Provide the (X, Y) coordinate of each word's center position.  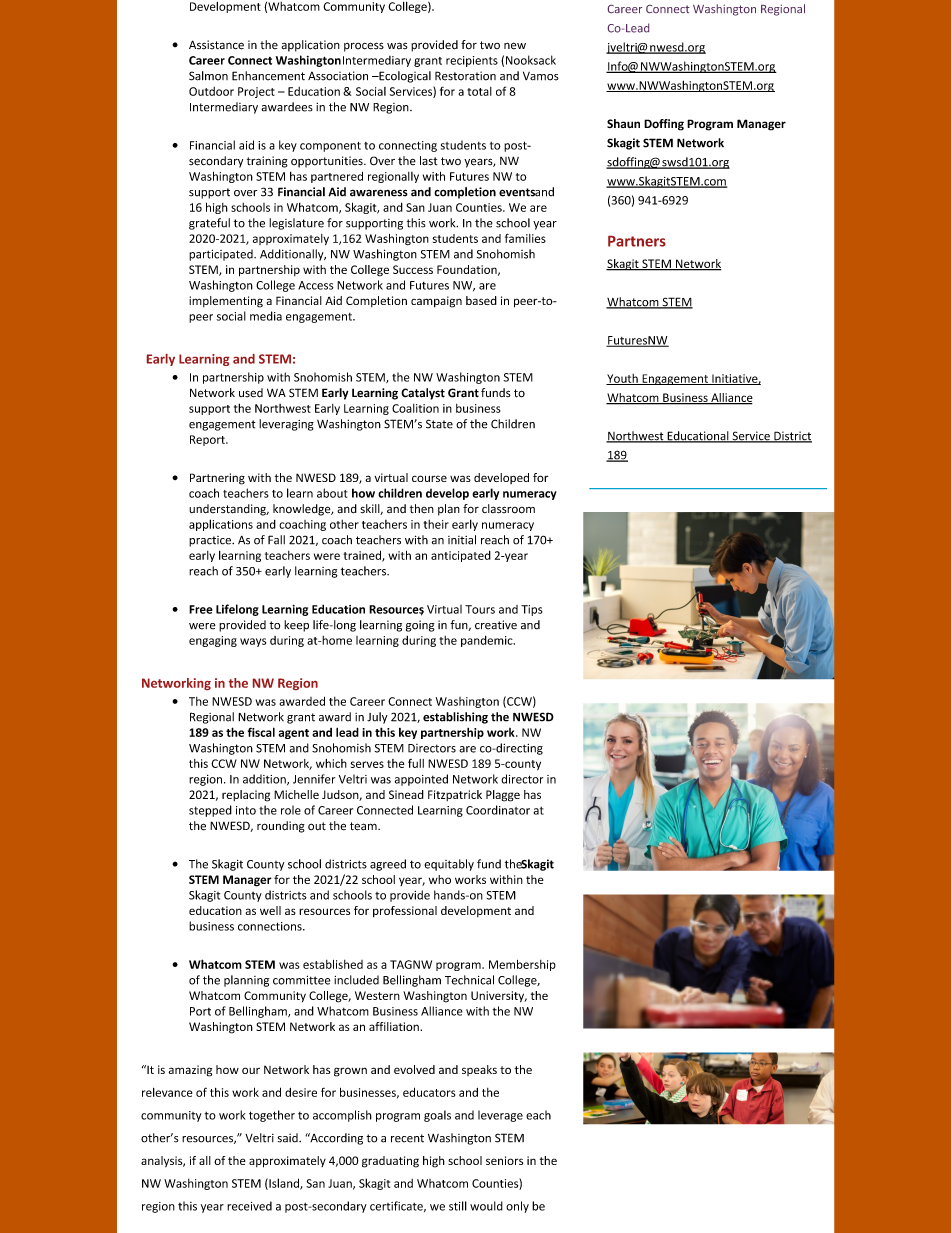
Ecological (404, 77)
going (420, 626)
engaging (213, 641)
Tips (532, 610)
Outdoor (211, 91)
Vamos (541, 76)
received (249, 1206)
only (517, 1207)
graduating (390, 1162)
